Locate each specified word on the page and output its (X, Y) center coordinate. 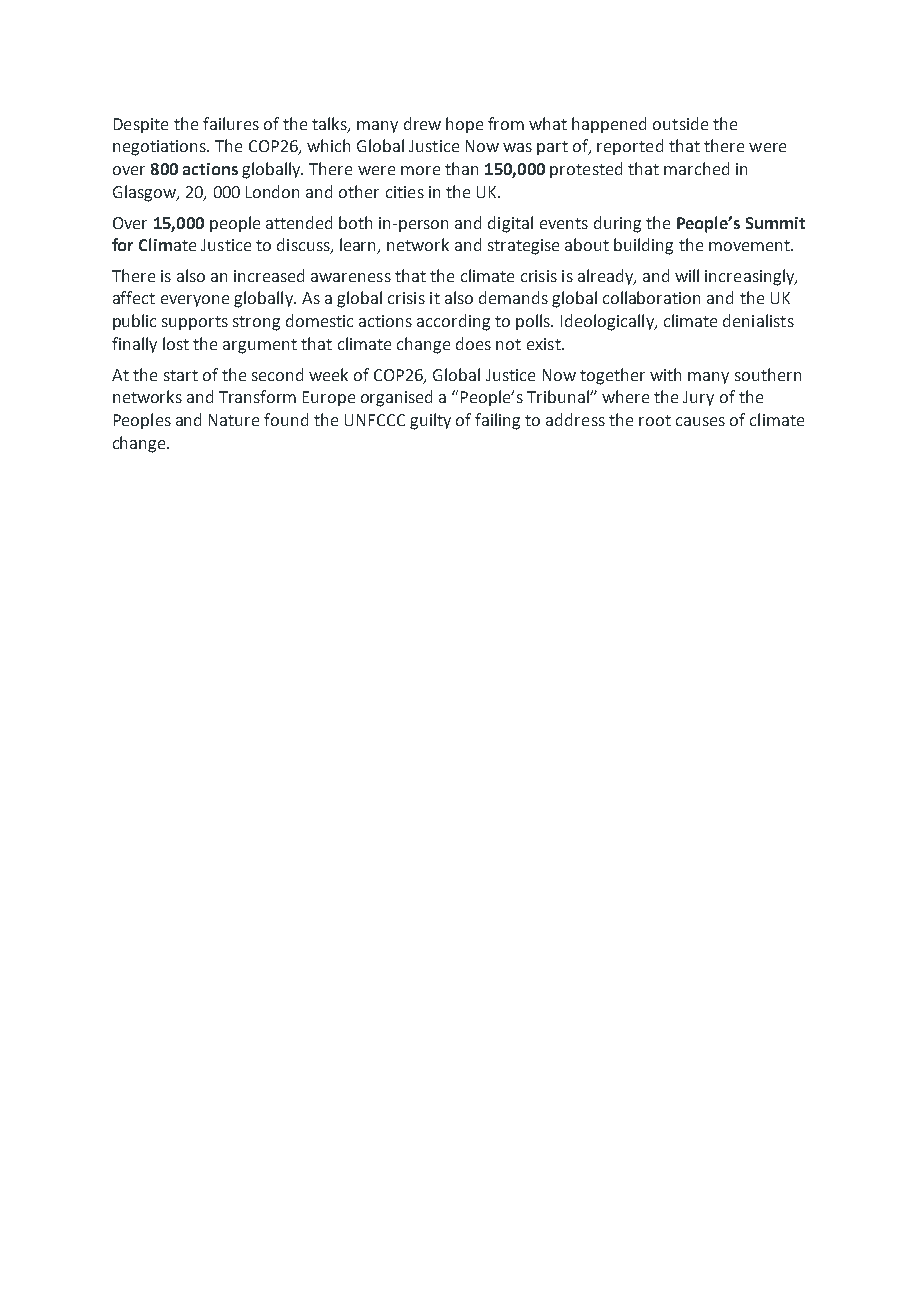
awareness (351, 277)
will (687, 275)
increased (269, 275)
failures (231, 123)
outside (680, 123)
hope (464, 125)
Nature (234, 420)
